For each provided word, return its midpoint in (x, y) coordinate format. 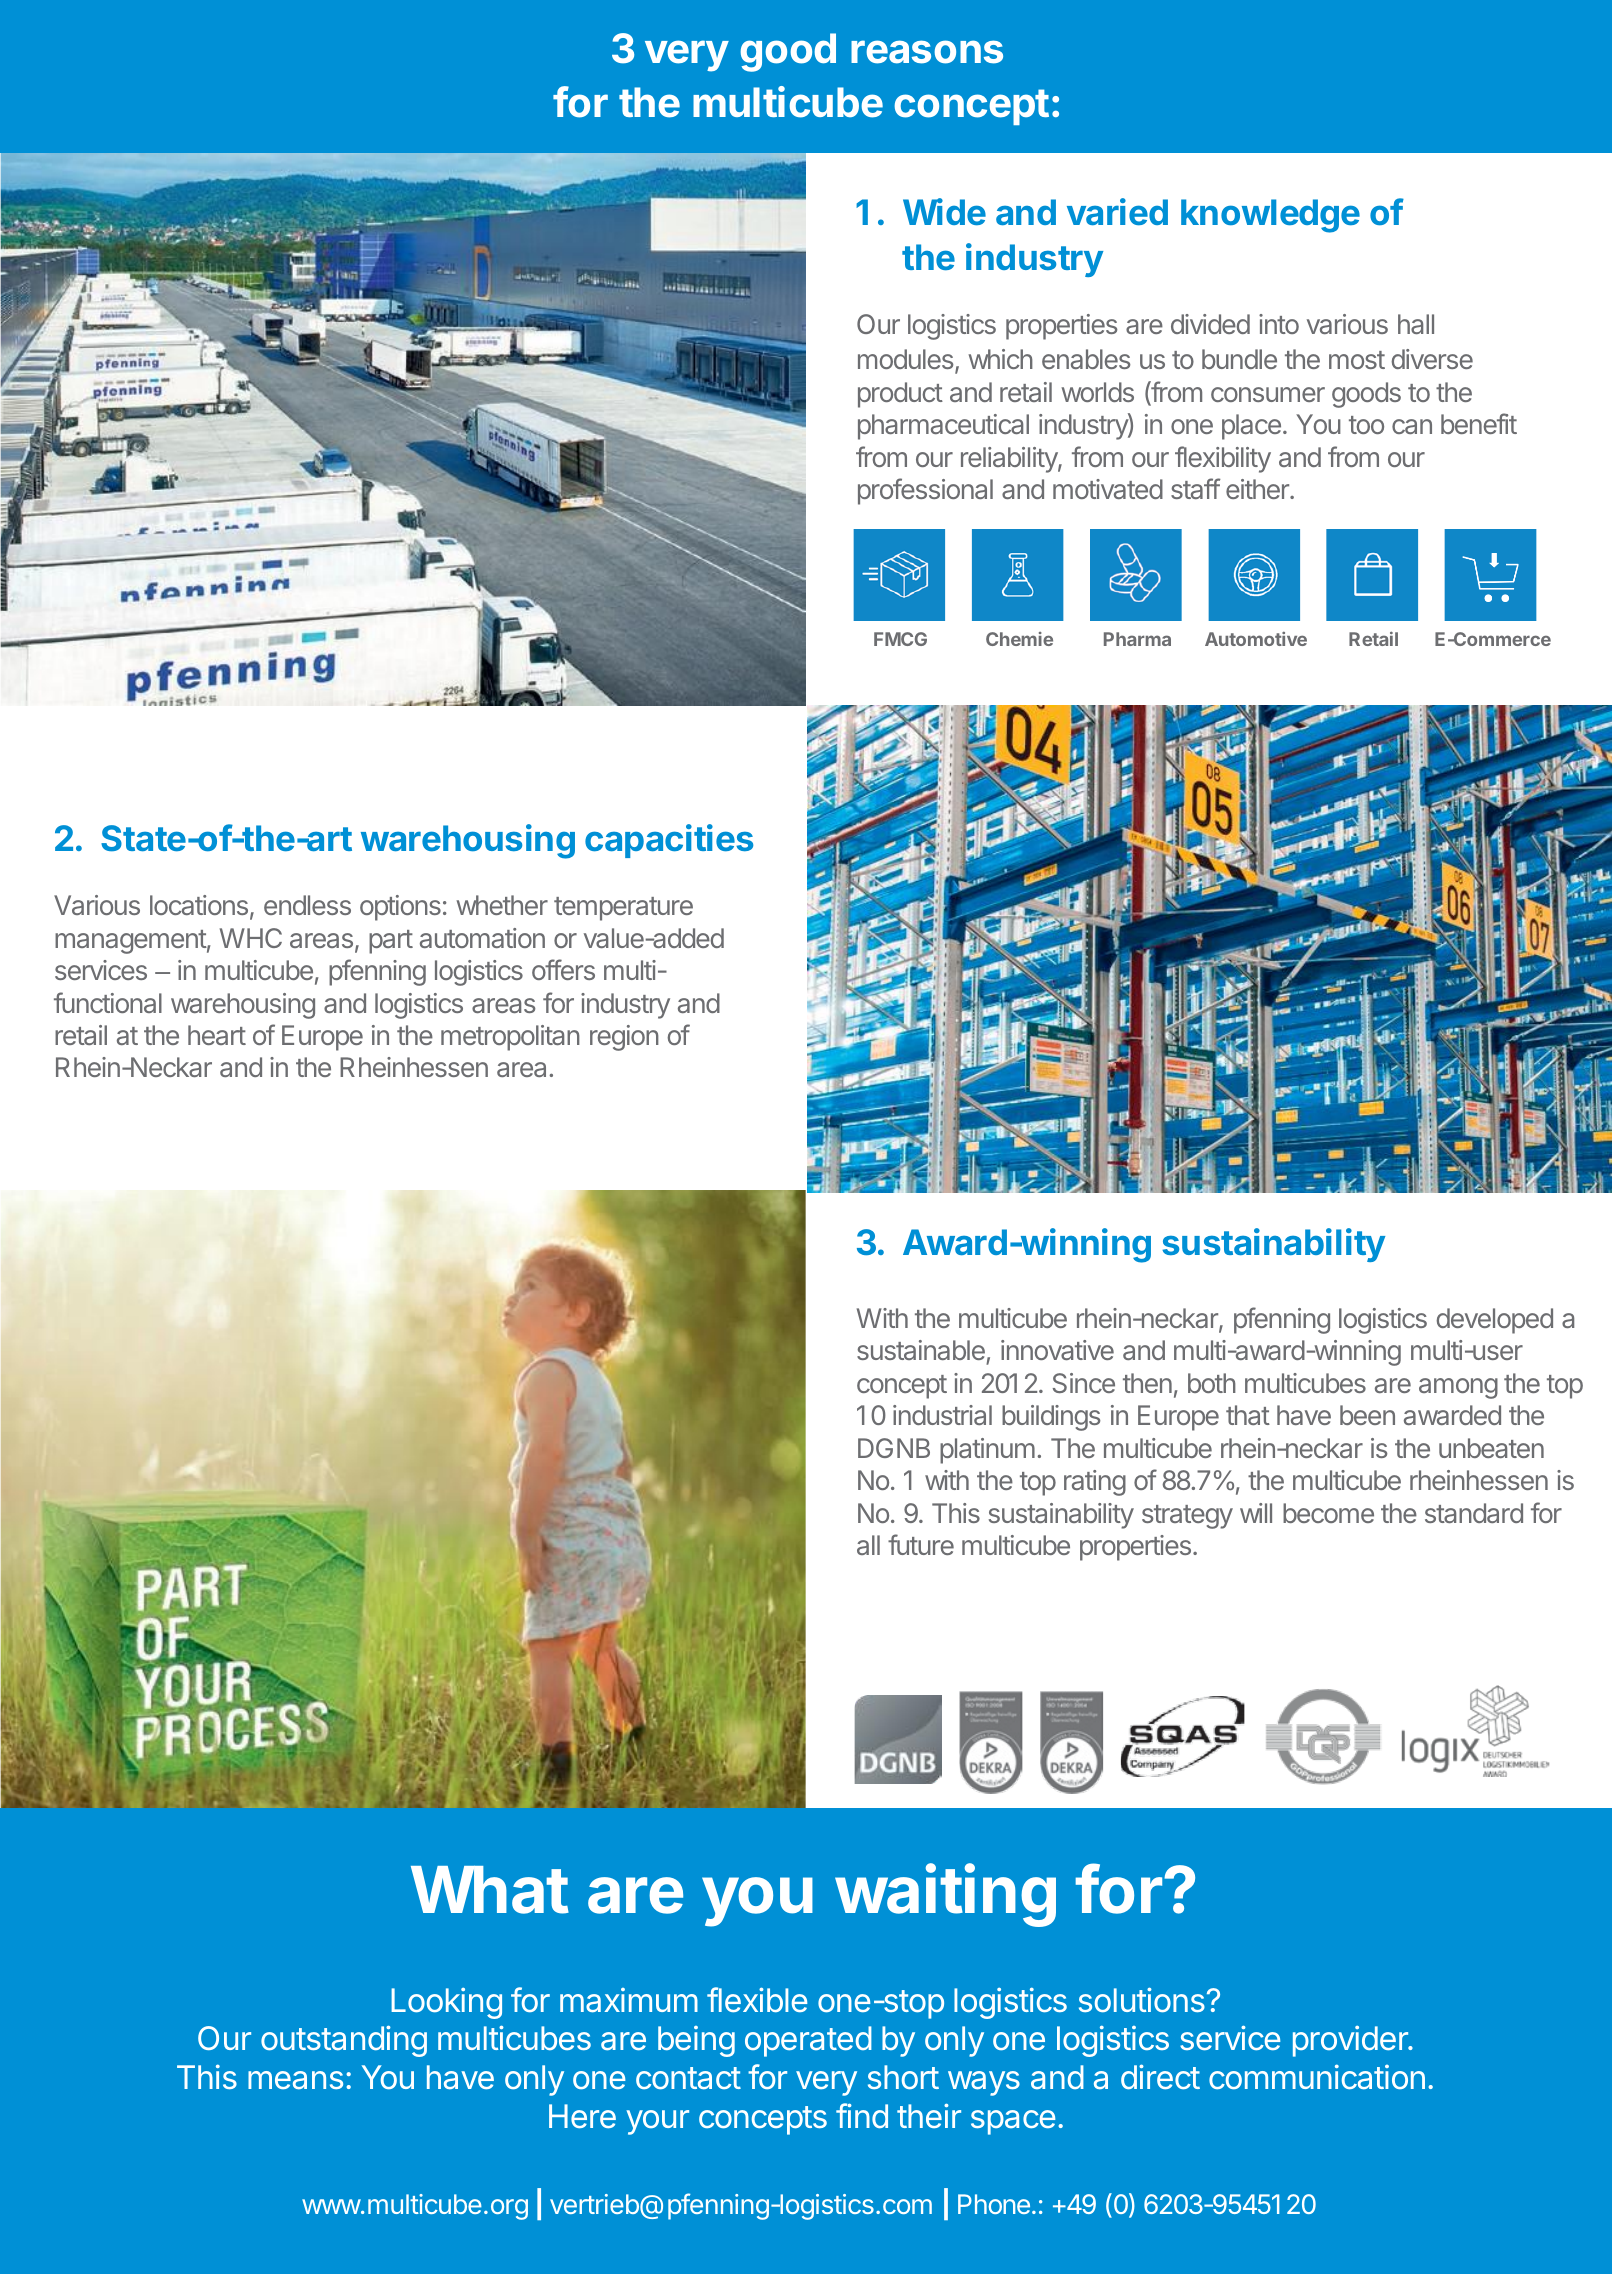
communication (1317, 2077)
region (624, 1038)
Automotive (1256, 639)
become (1328, 1513)
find (862, 2115)
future (921, 1544)
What (490, 1889)
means (295, 2080)
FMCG (900, 639)
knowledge (1270, 216)
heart (217, 1035)
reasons (927, 52)
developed (1494, 1321)
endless (307, 905)
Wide (944, 211)
